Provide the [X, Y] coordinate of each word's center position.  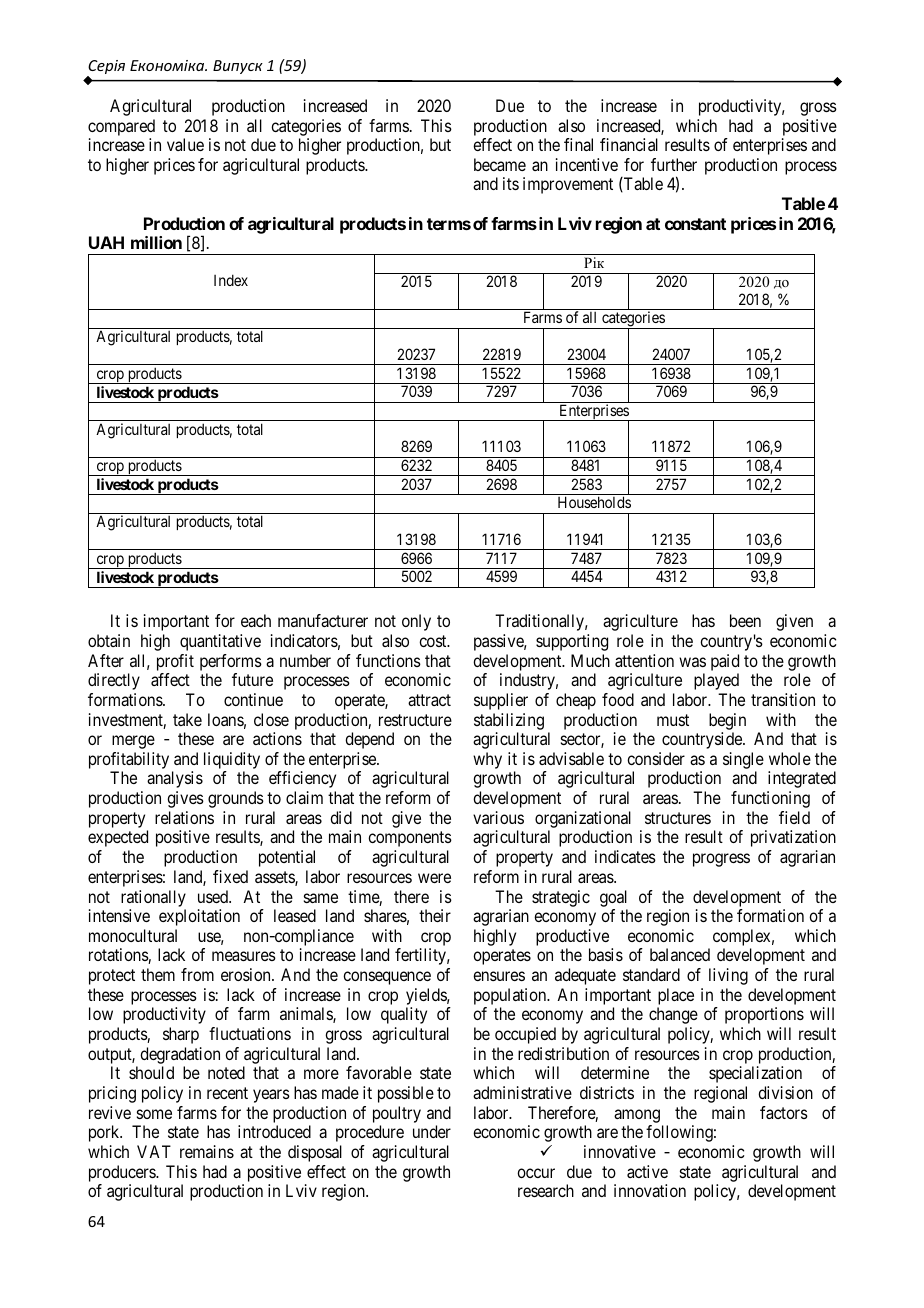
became [500, 164]
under [432, 1131]
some [154, 1114]
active [647, 1171]
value [185, 144]
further [674, 164]
